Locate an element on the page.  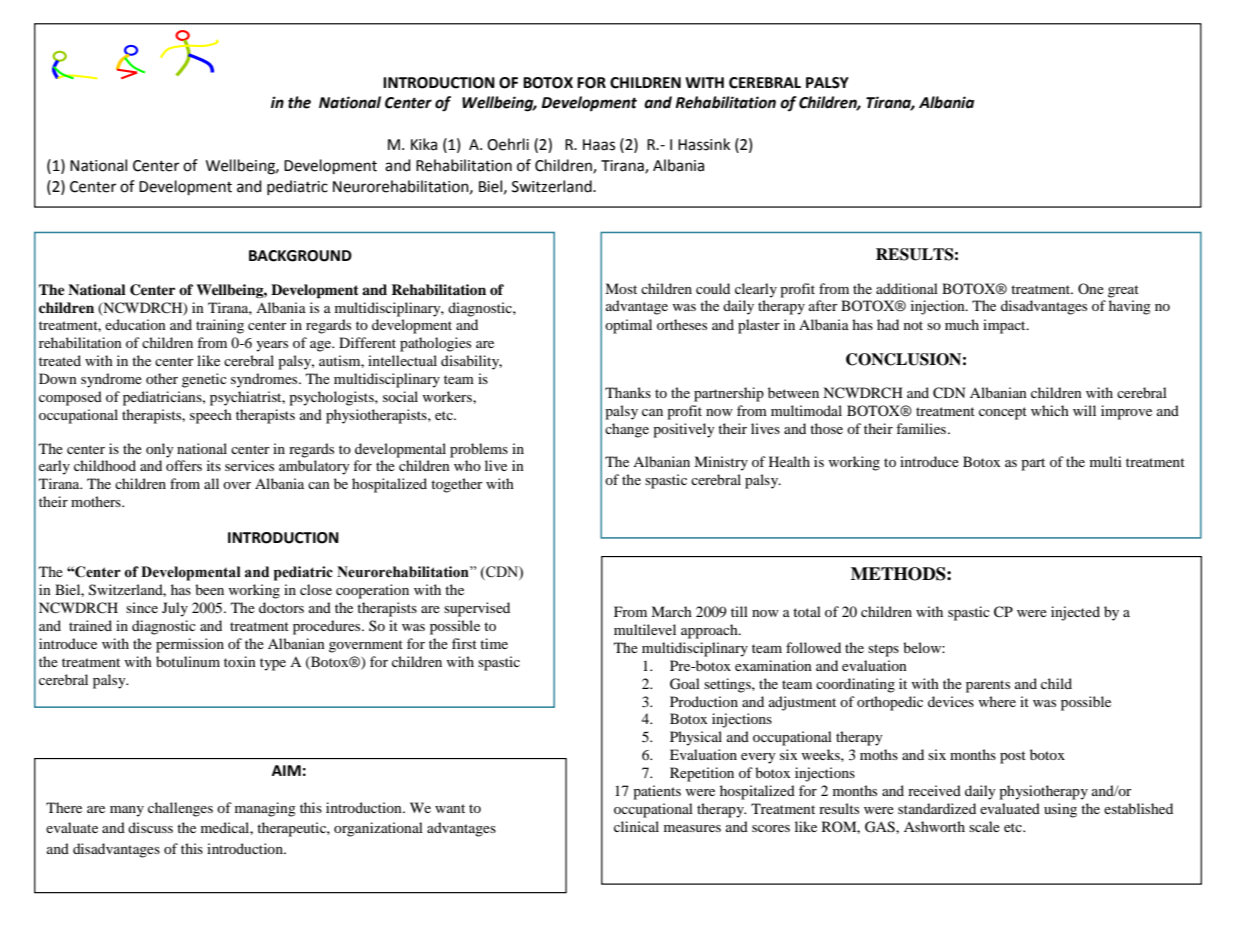
using is located at coordinates (1060, 810).
